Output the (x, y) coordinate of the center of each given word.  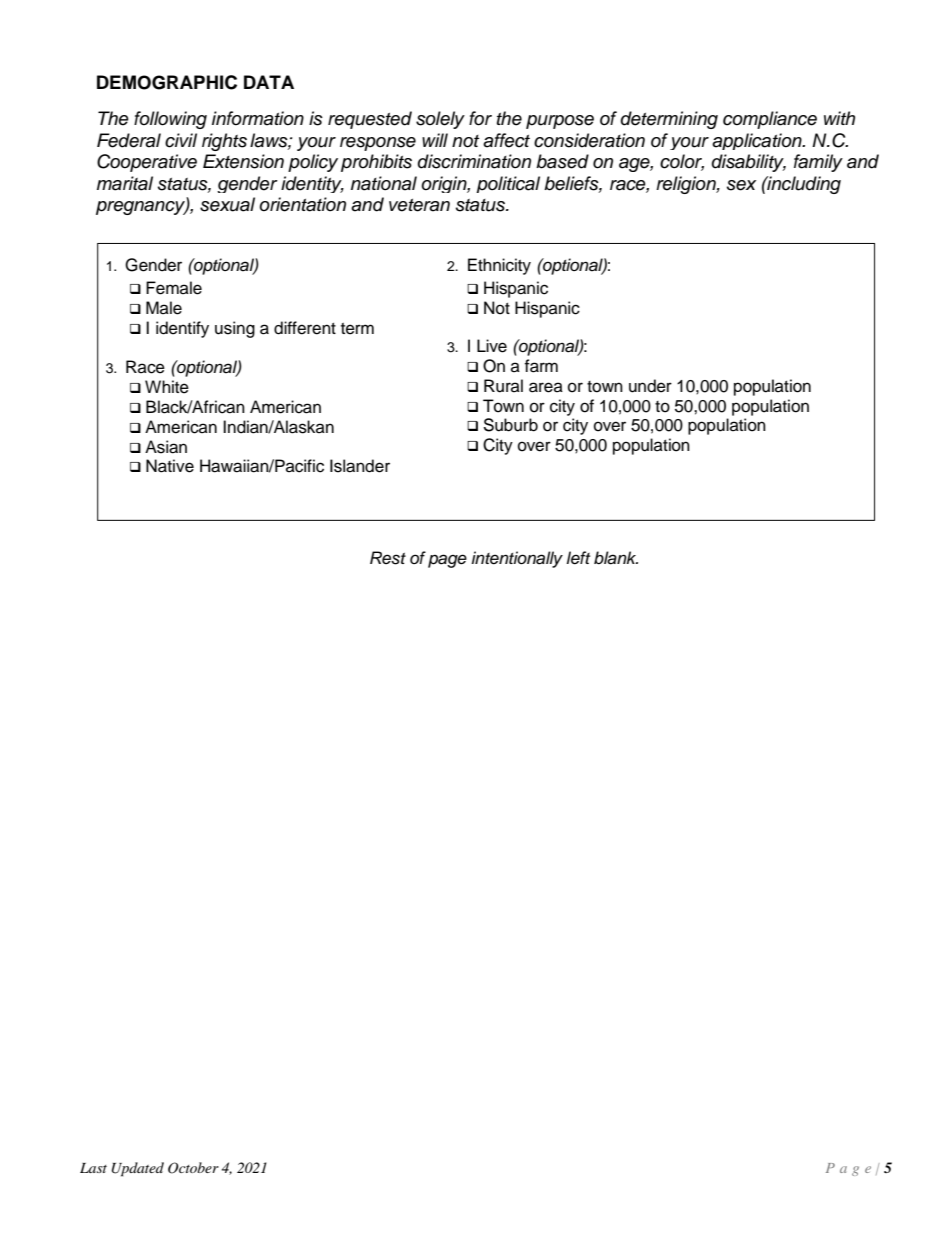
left (578, 558)
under (650, 386)
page (447, 561)
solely (440, 120)
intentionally (517, 559)
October (193, 1168)
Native (170, 466)
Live (492, 346)
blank (616, 558)
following (170, 120)
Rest (388, 558)
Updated (138, 1169)
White (167, 387)
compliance (770, 120)
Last (93, 1168)
